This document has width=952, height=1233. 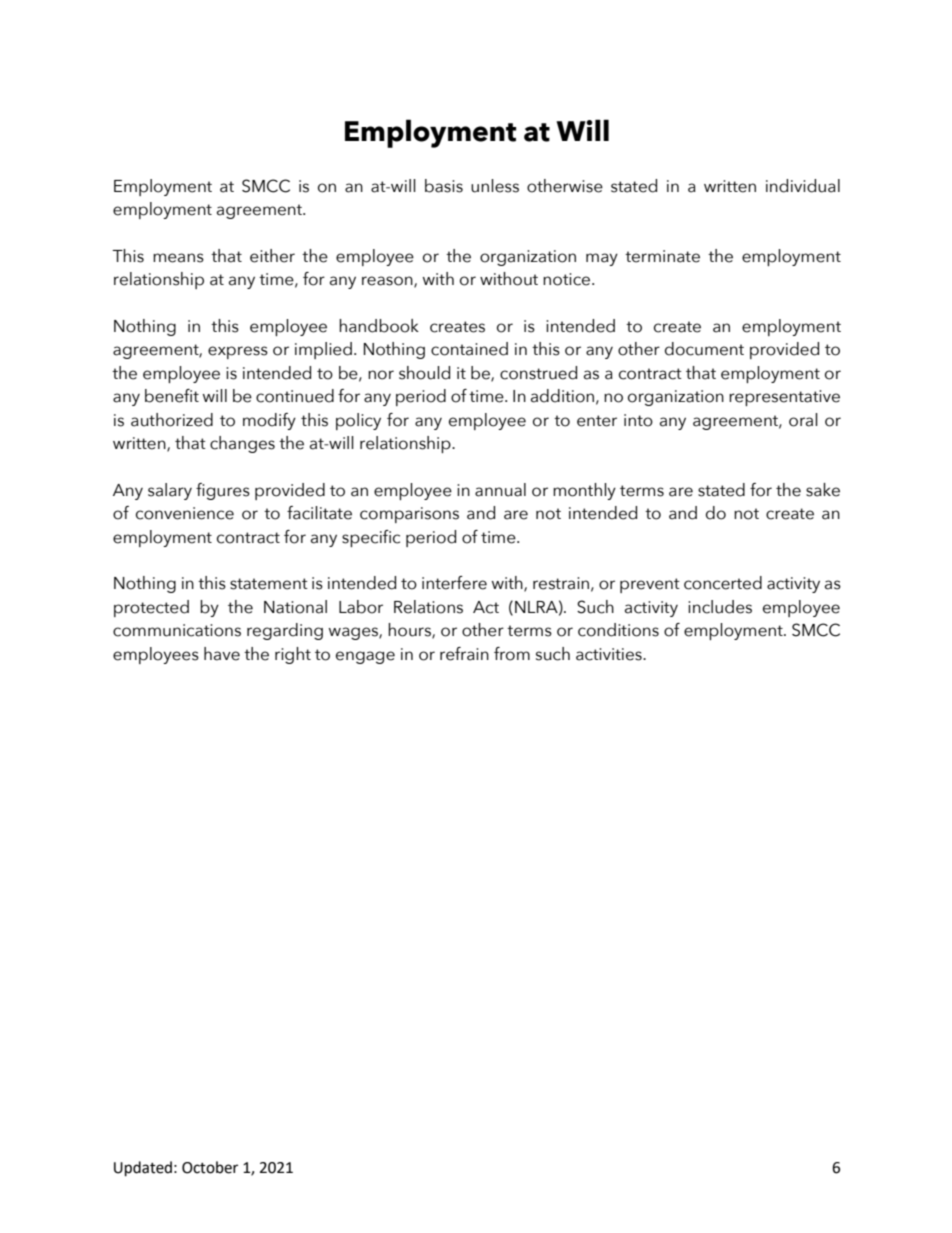 What do you see at coordinates (464, 654) in the document?
I see `refrain` at bounding box center [464, 654].
